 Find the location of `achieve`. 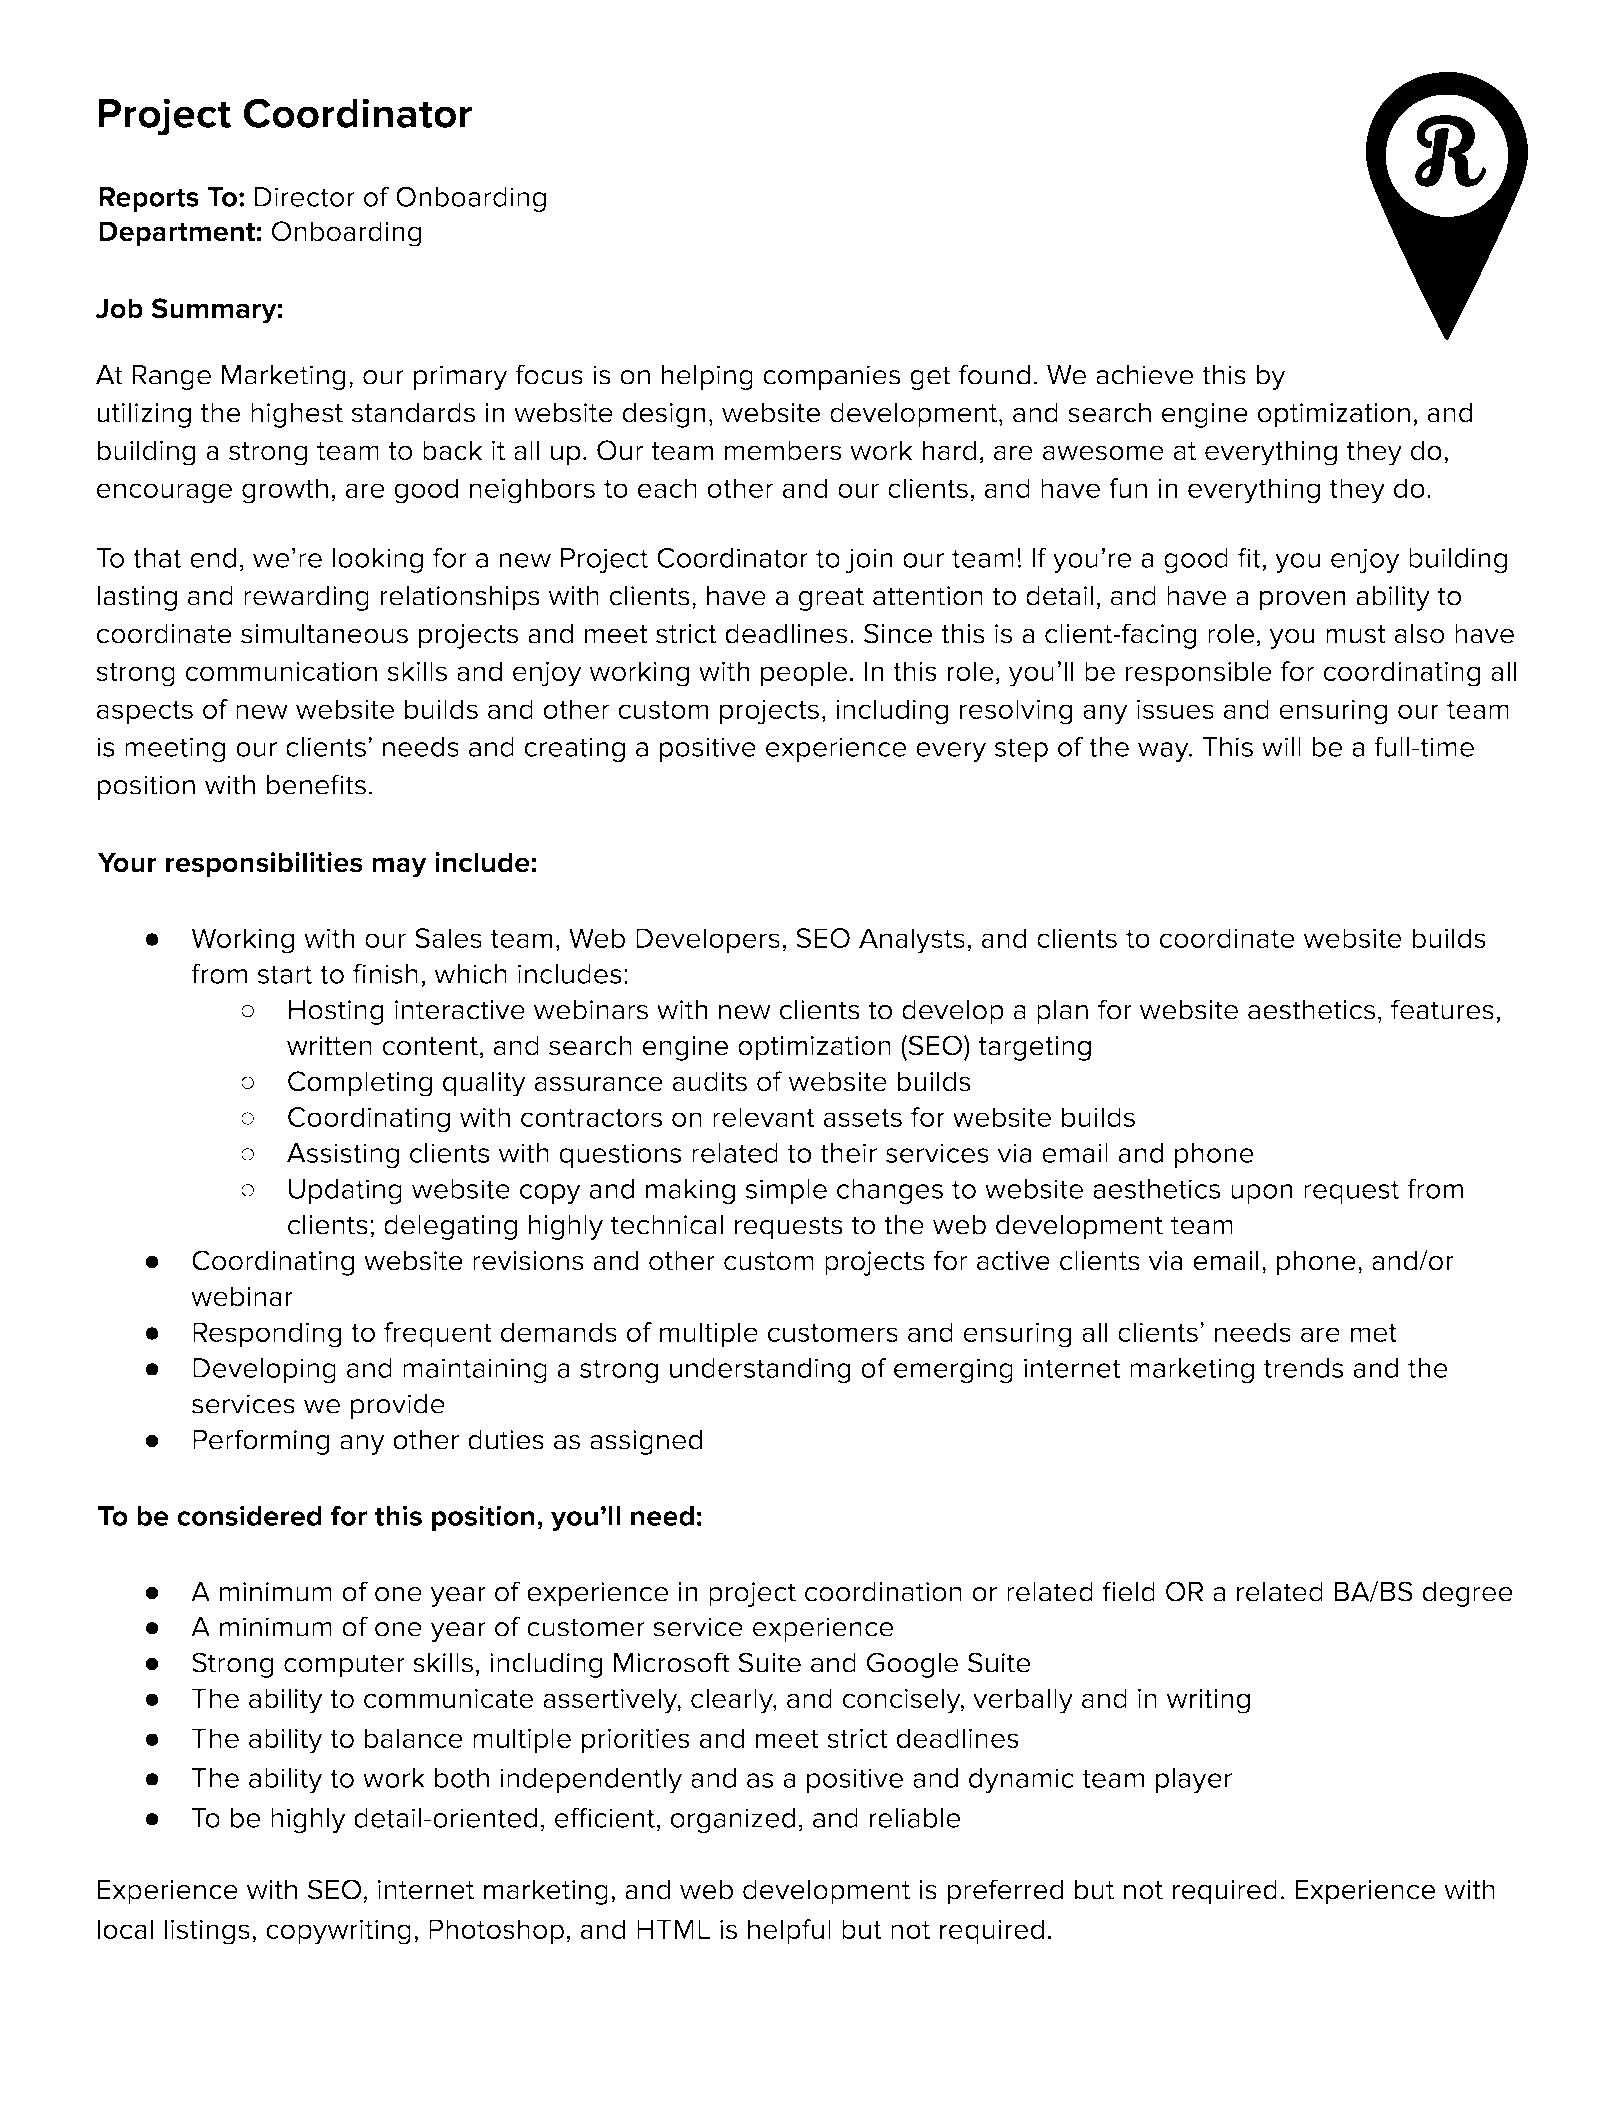

achieve is located at coordinates (1145, 375).
